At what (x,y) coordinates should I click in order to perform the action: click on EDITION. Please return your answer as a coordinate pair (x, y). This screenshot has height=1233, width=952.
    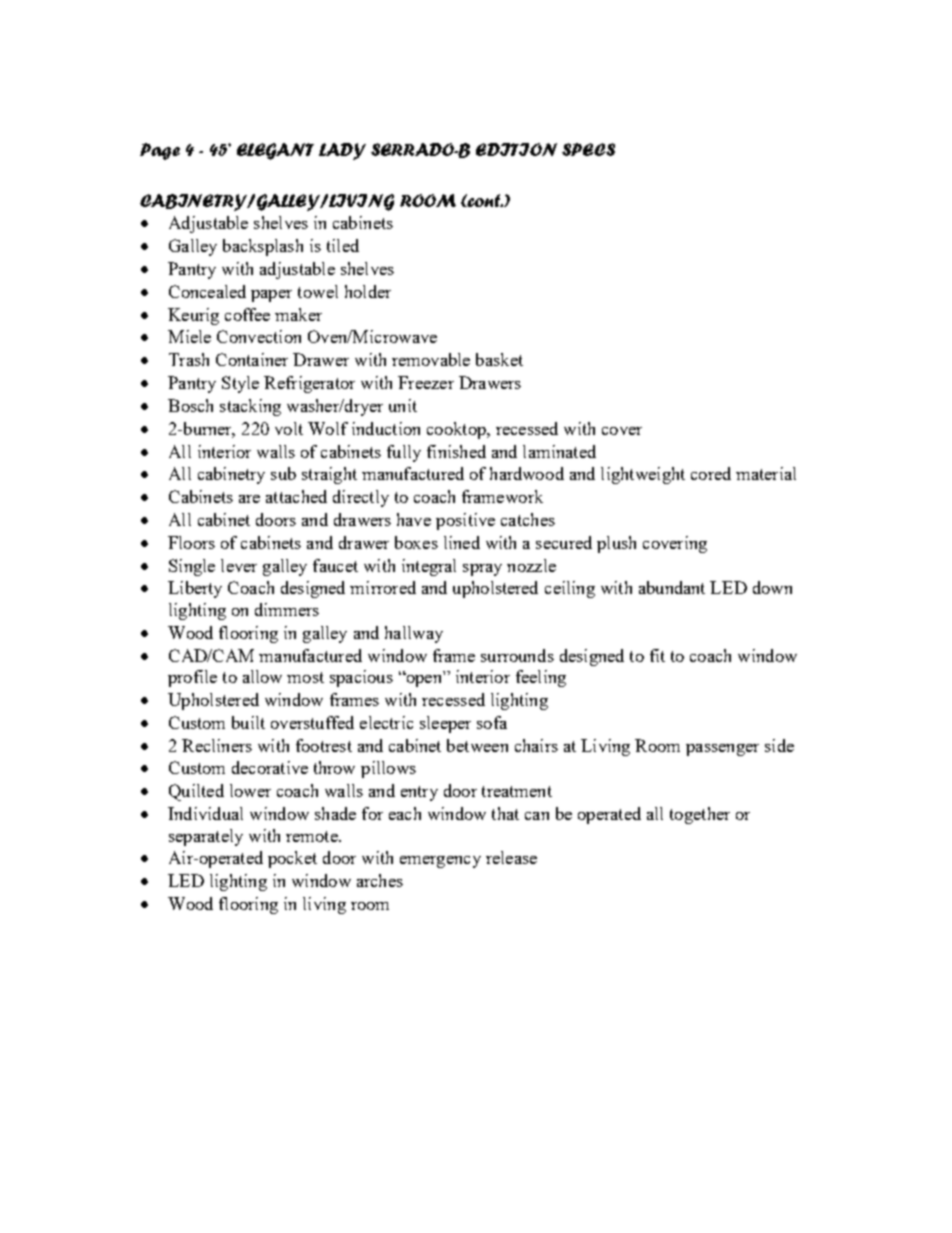
    Looking at the image, I should click on (516, 149).
